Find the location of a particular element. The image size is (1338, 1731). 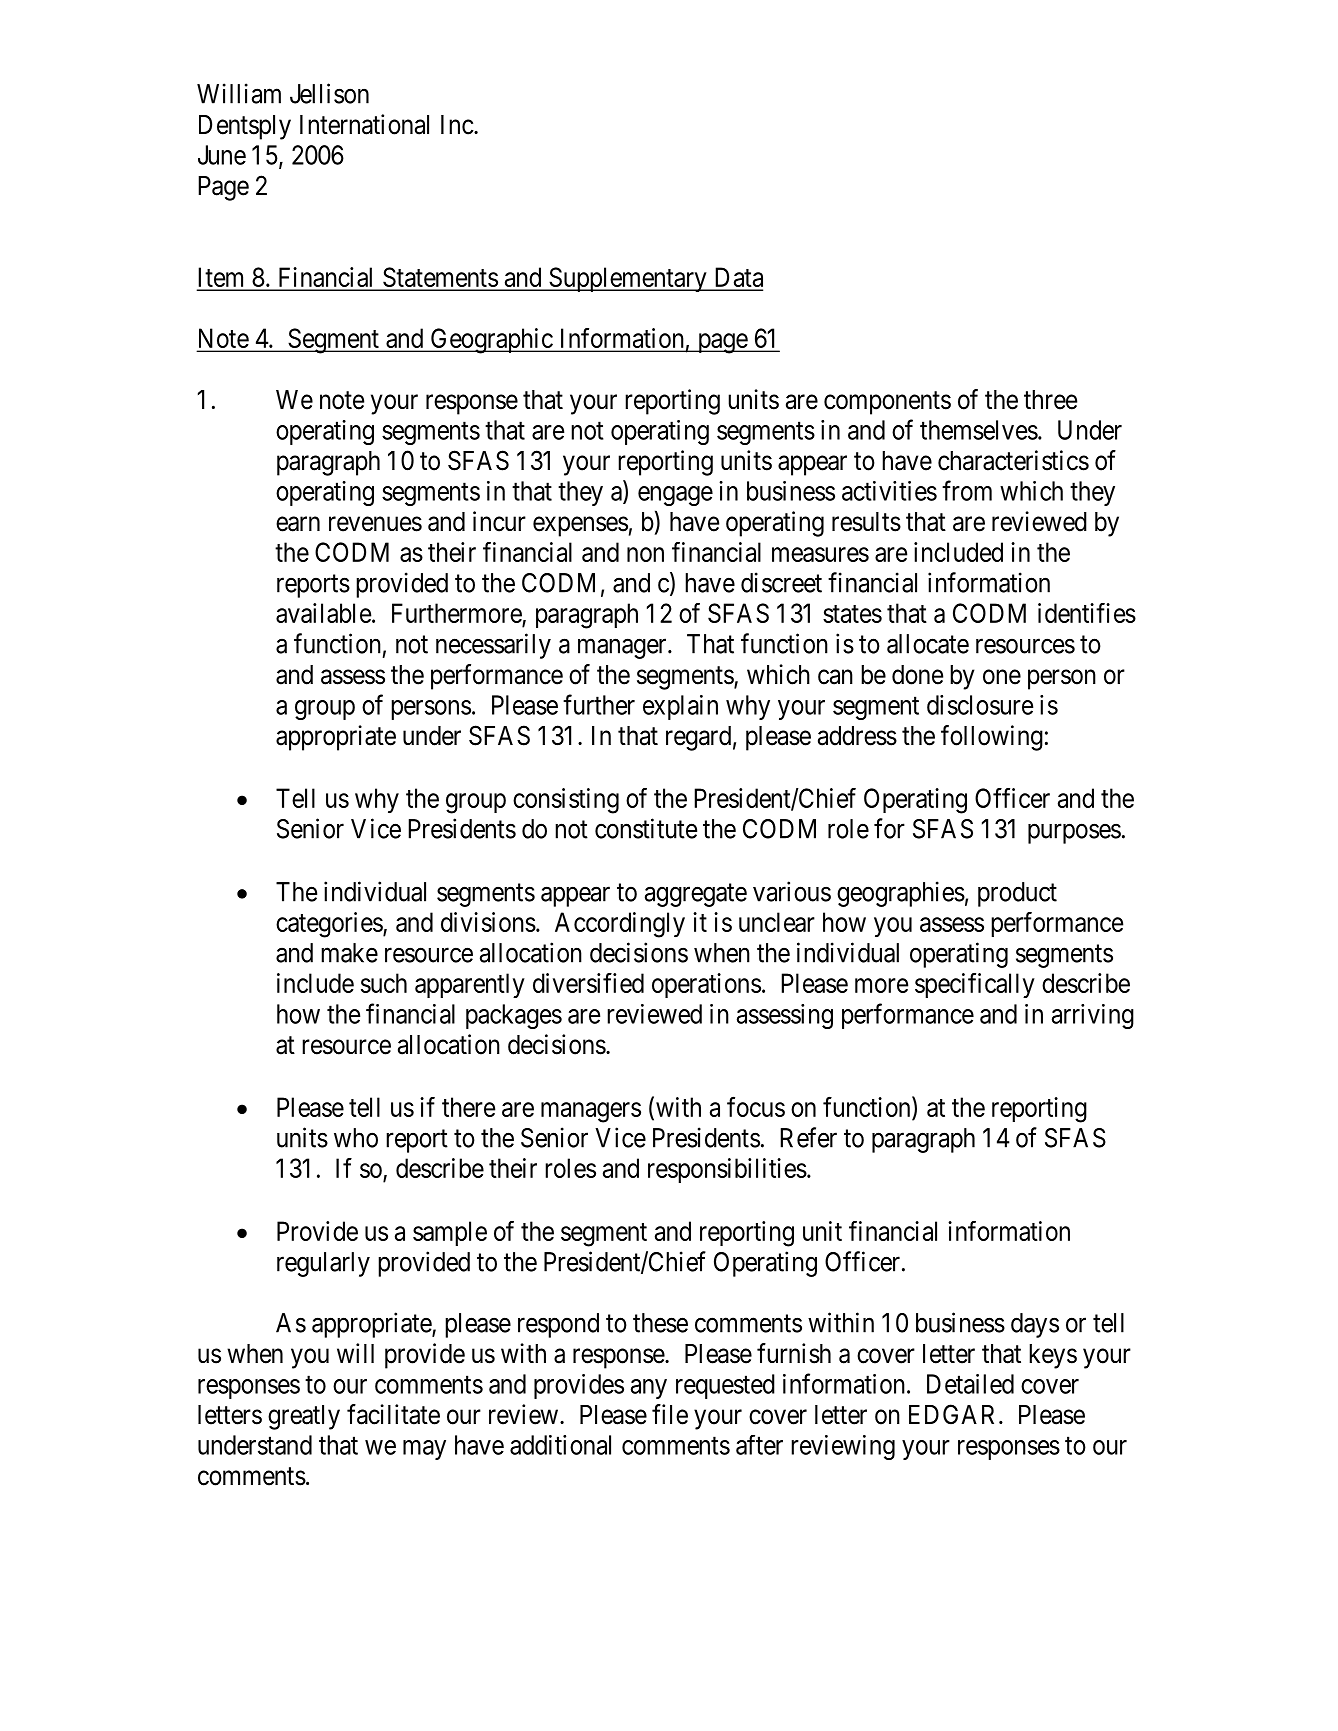

operations is located at coordinates (706, 985).
